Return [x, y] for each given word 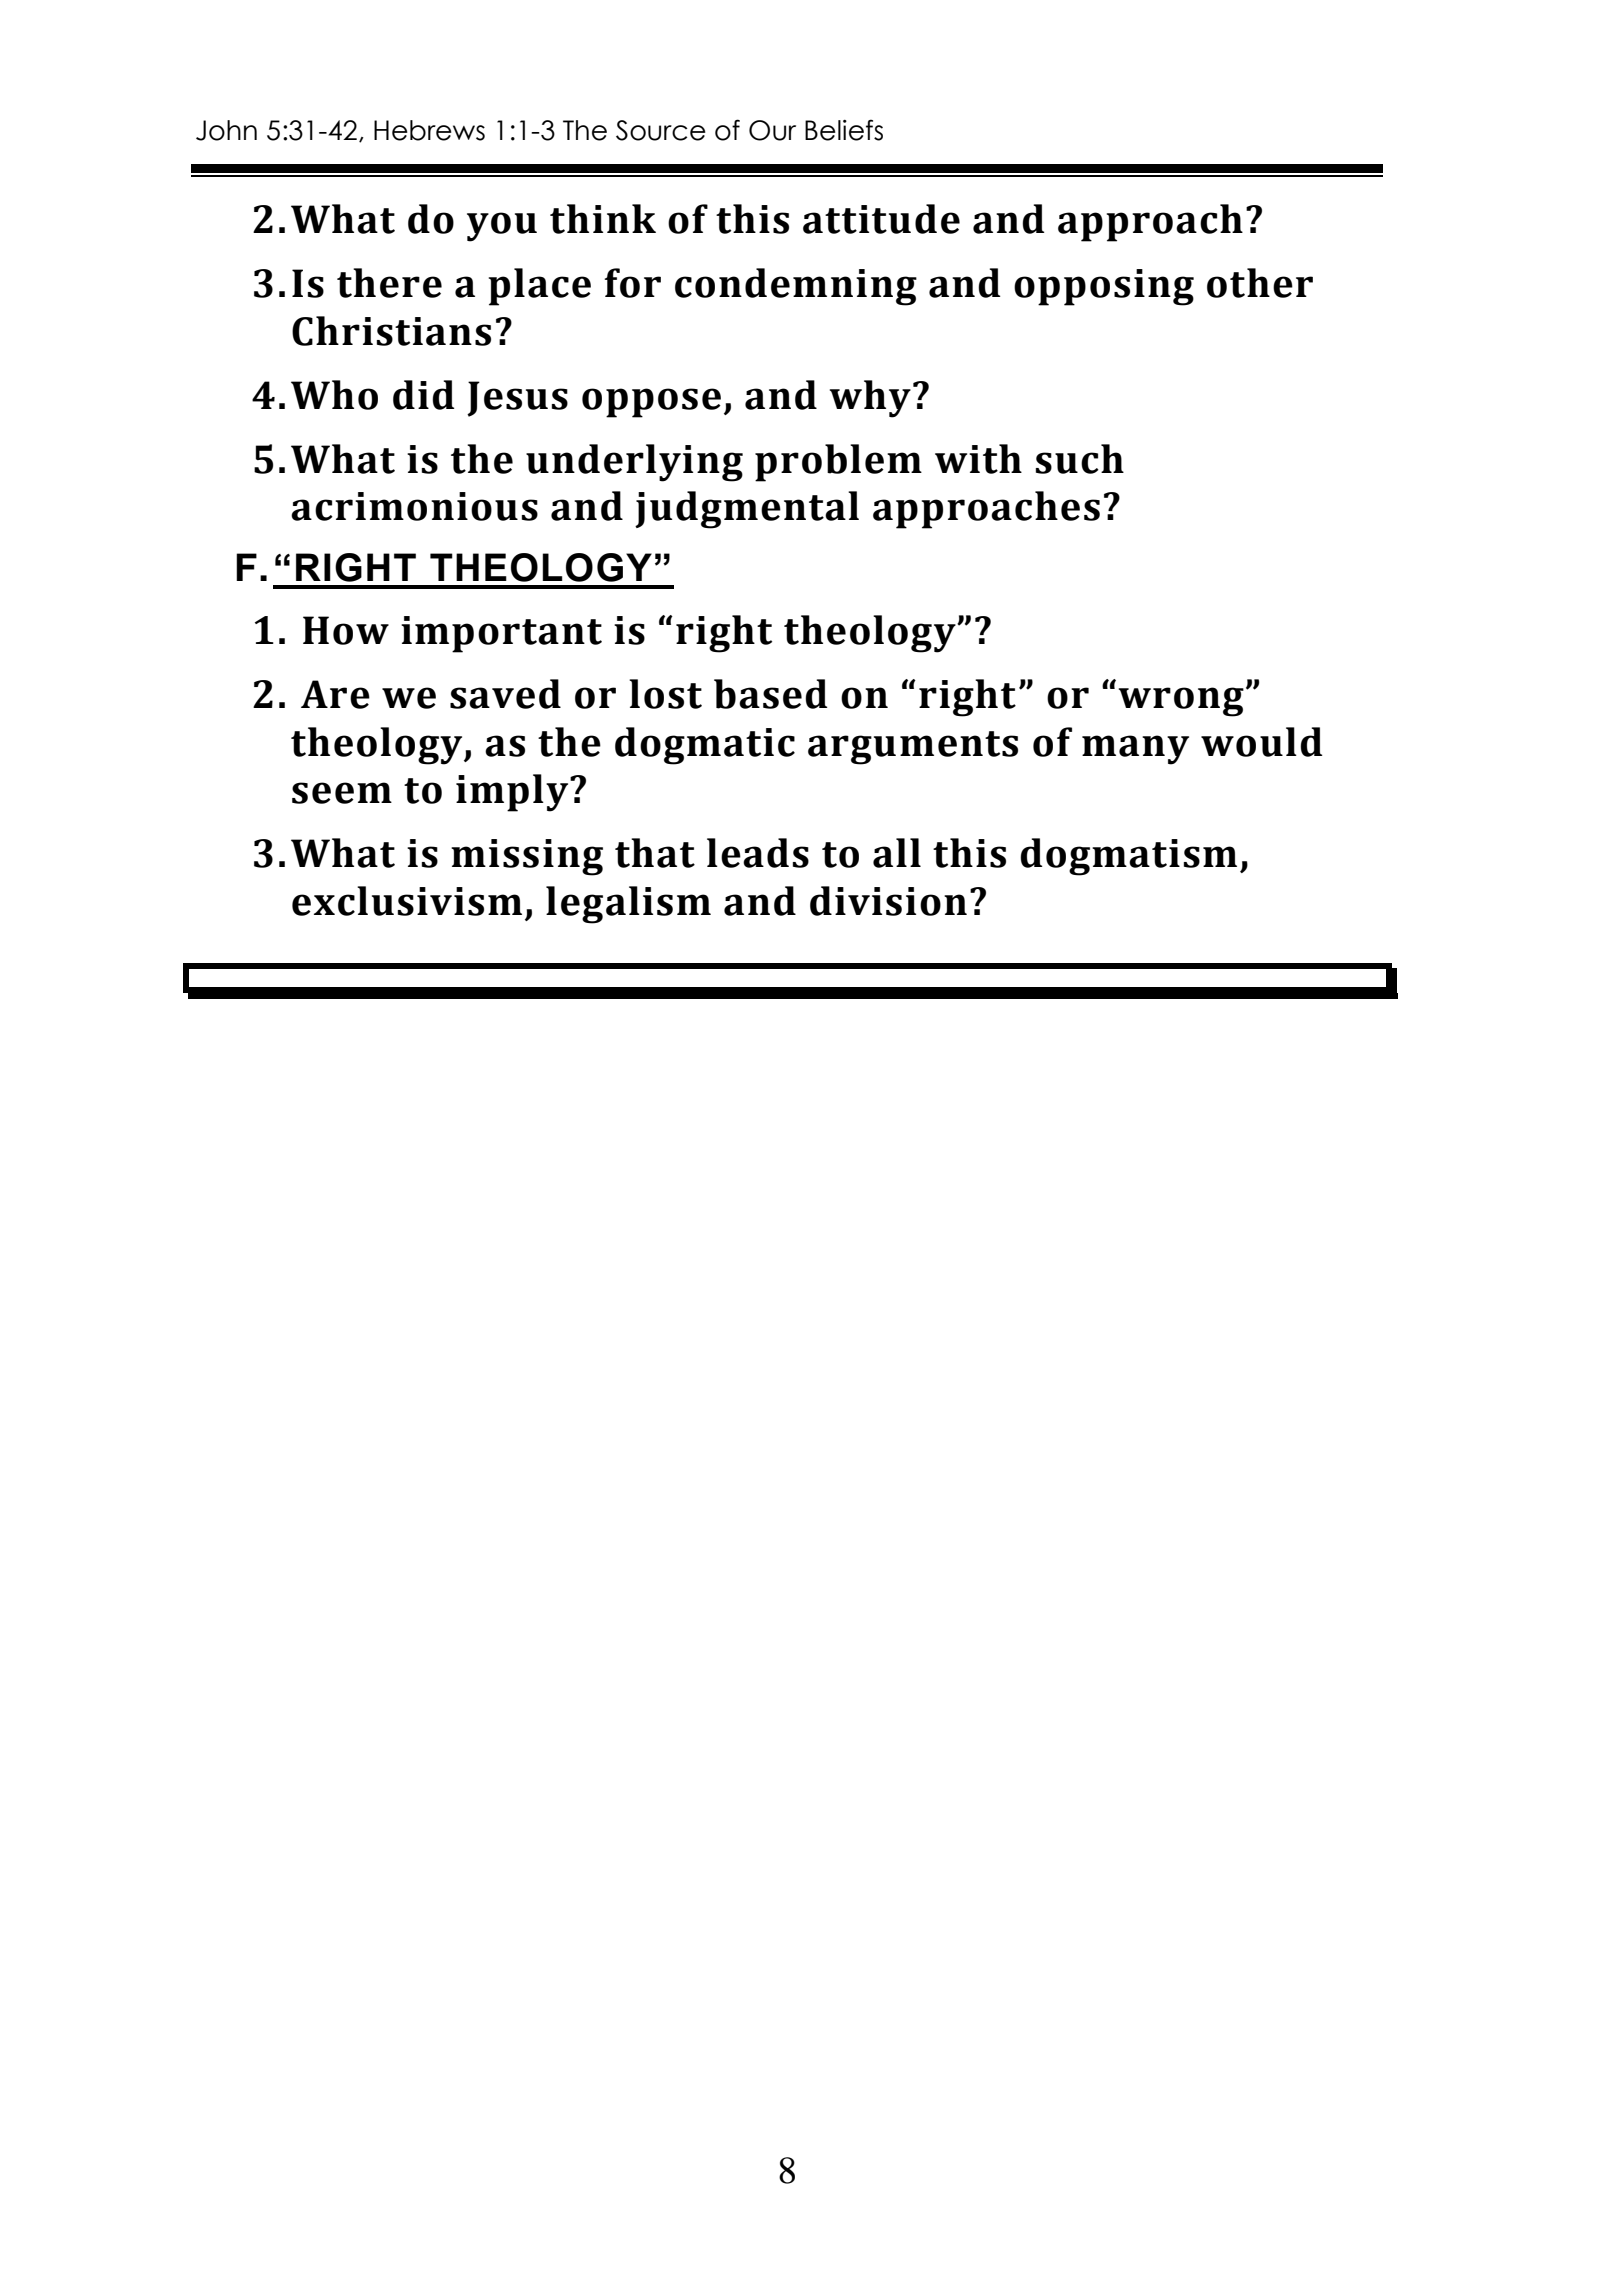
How [346, 630]
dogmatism [1128, 857]
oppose [651, 403]
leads [758, 853]
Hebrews [429, 130]
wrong [1181, 702]
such [1080, 459]
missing [527, 857]
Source [661, 130]
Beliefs [844, 130]
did [423, 395]
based [770, 694]
